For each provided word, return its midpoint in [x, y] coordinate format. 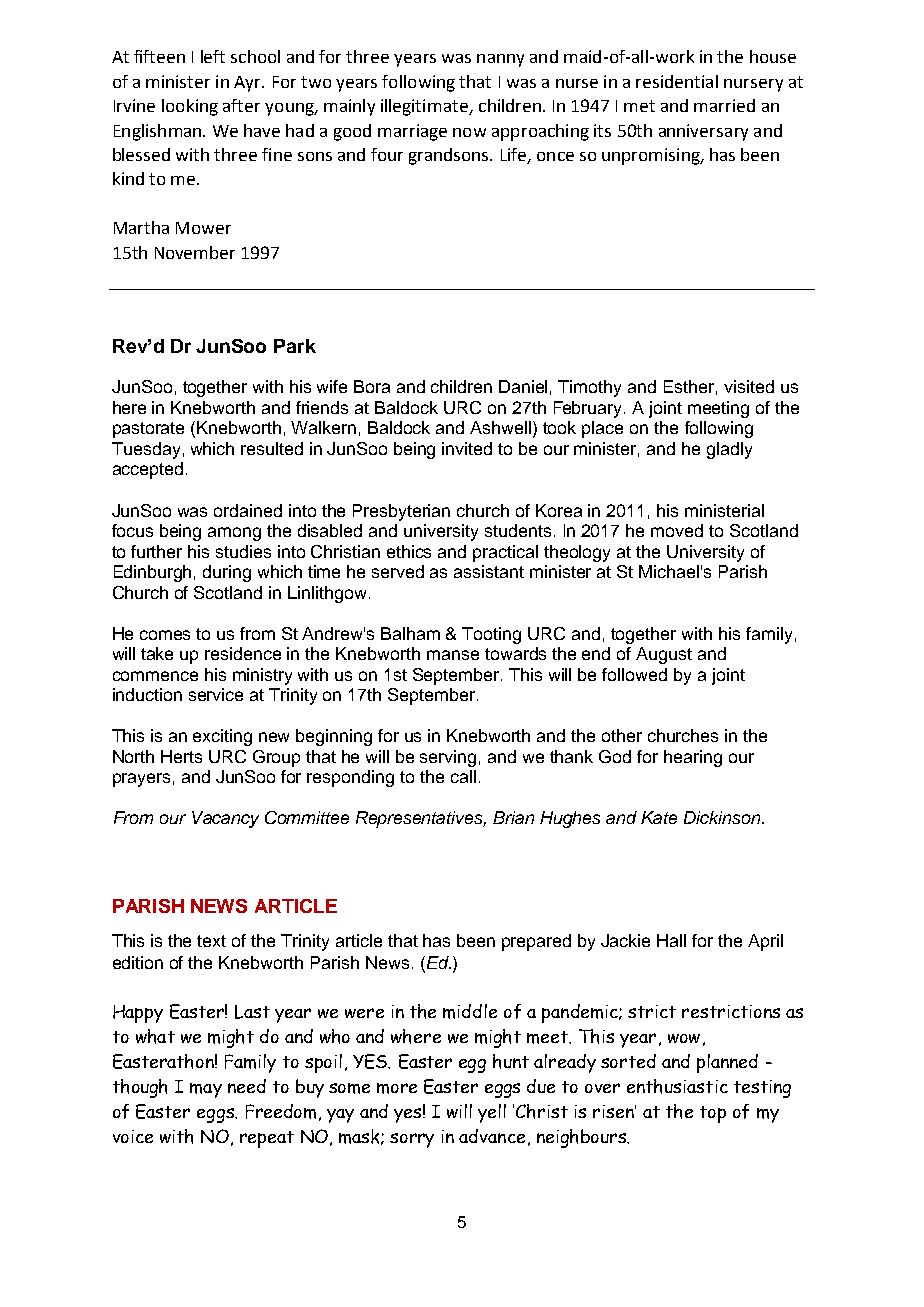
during [227, 573]
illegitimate [425, 107]
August [664, 655]
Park [295, 346]
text [211, 941]
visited [749, 386]
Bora [372, 386]
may [206, 1090]
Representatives [421, 819]
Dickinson [722, 817]
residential [677, 81]
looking [190, 107]
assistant [489, 571]
